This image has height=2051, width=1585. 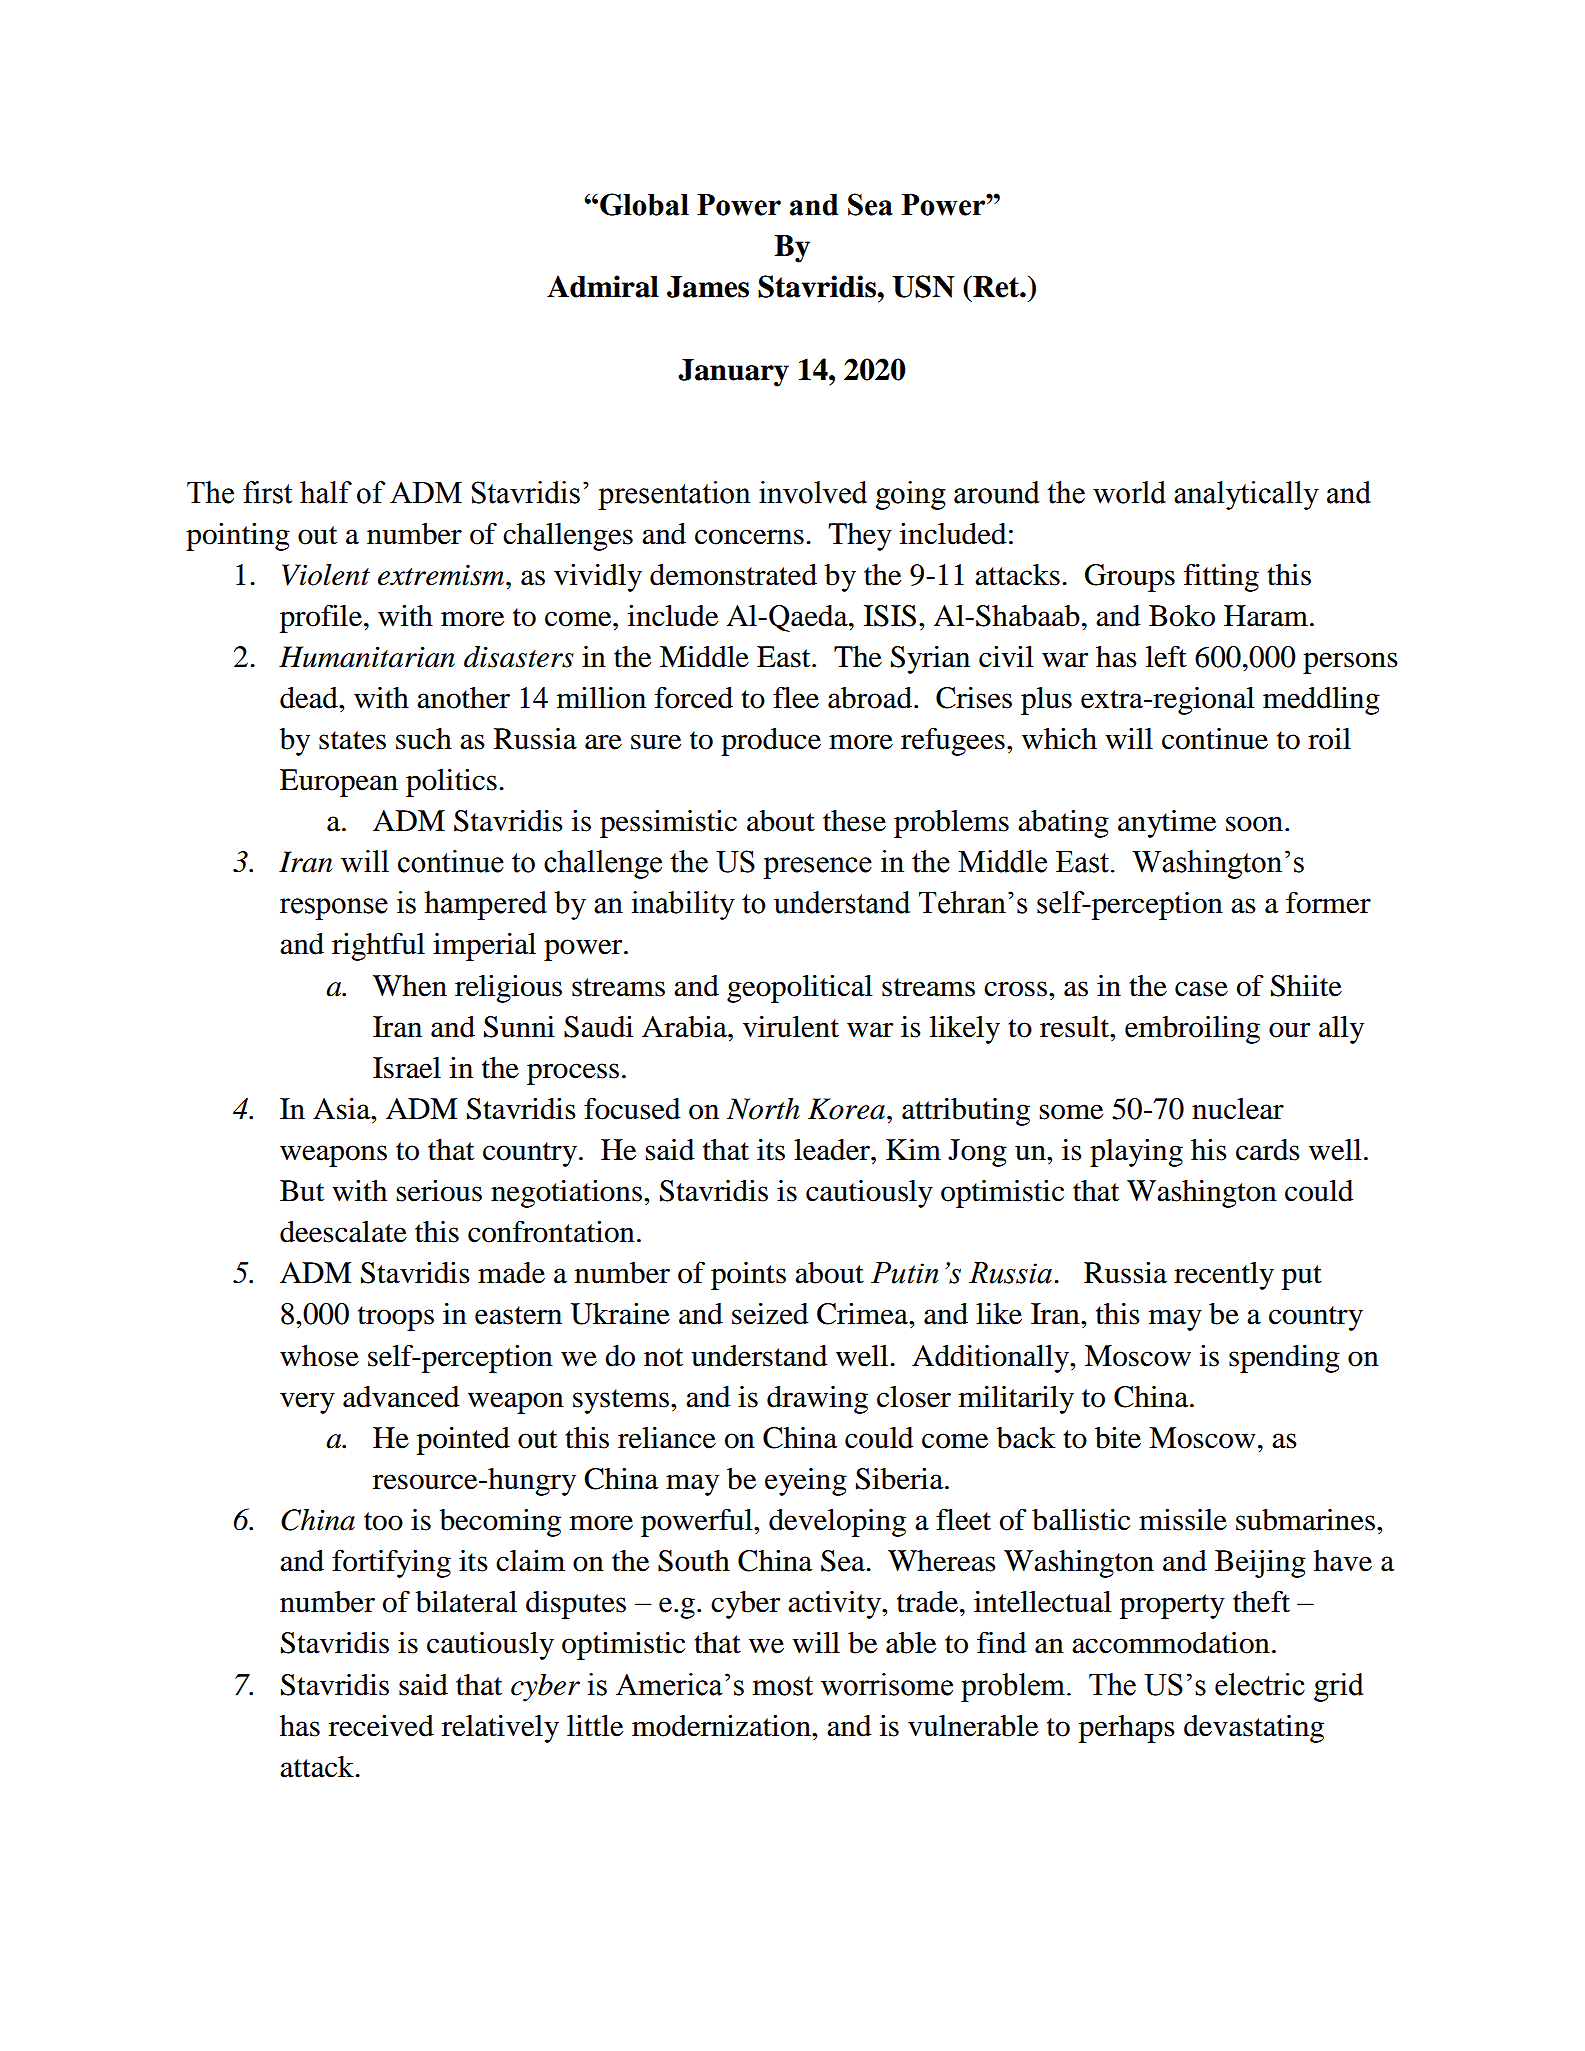 What do you see at coordinates (1201, 989) in the image?
I see `case` at bounding box center [1201, 989].
